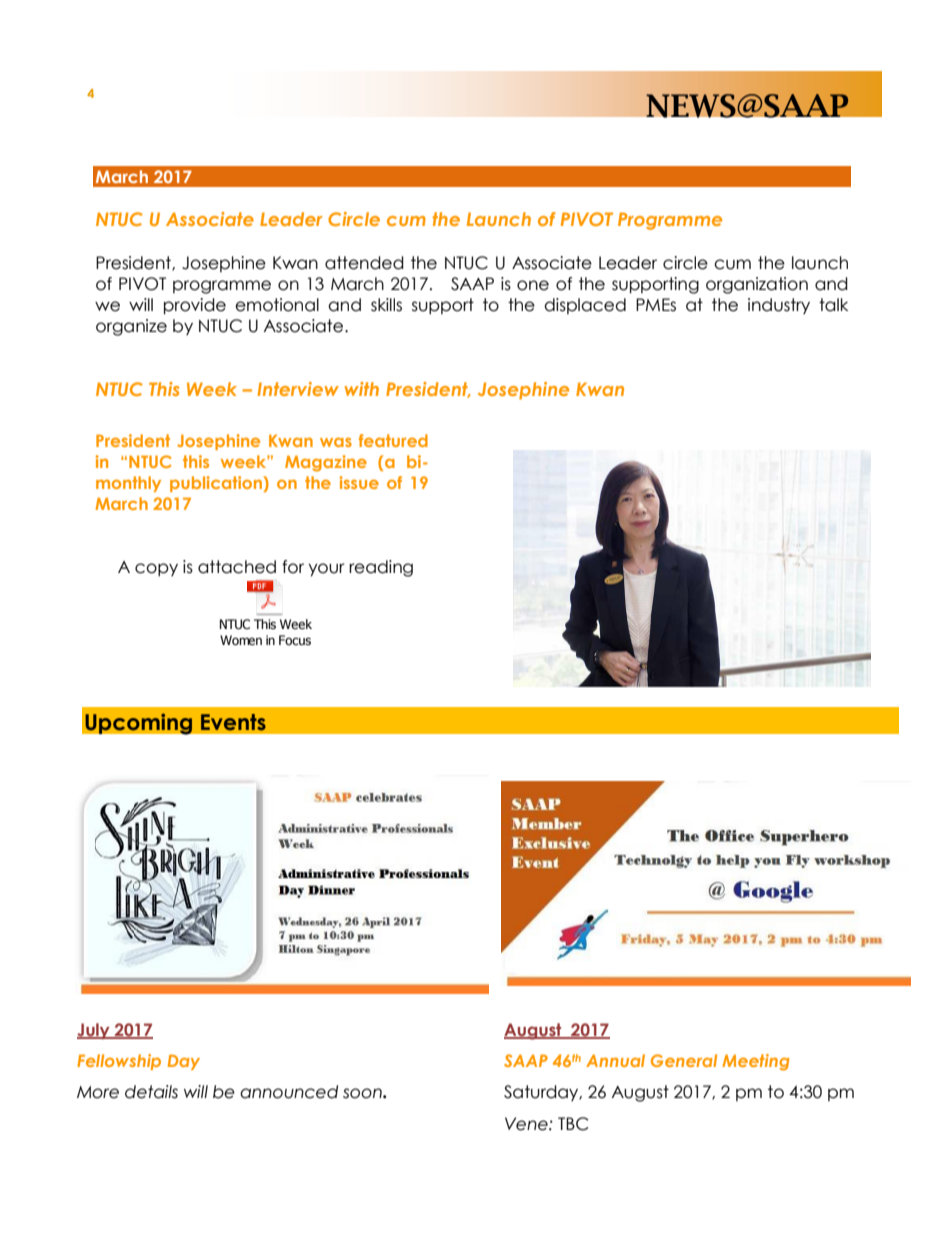 The width and height of the page is (952, 1233). Describe the element at coordinates (151, 1092) in the page. I see `details` at that location.
